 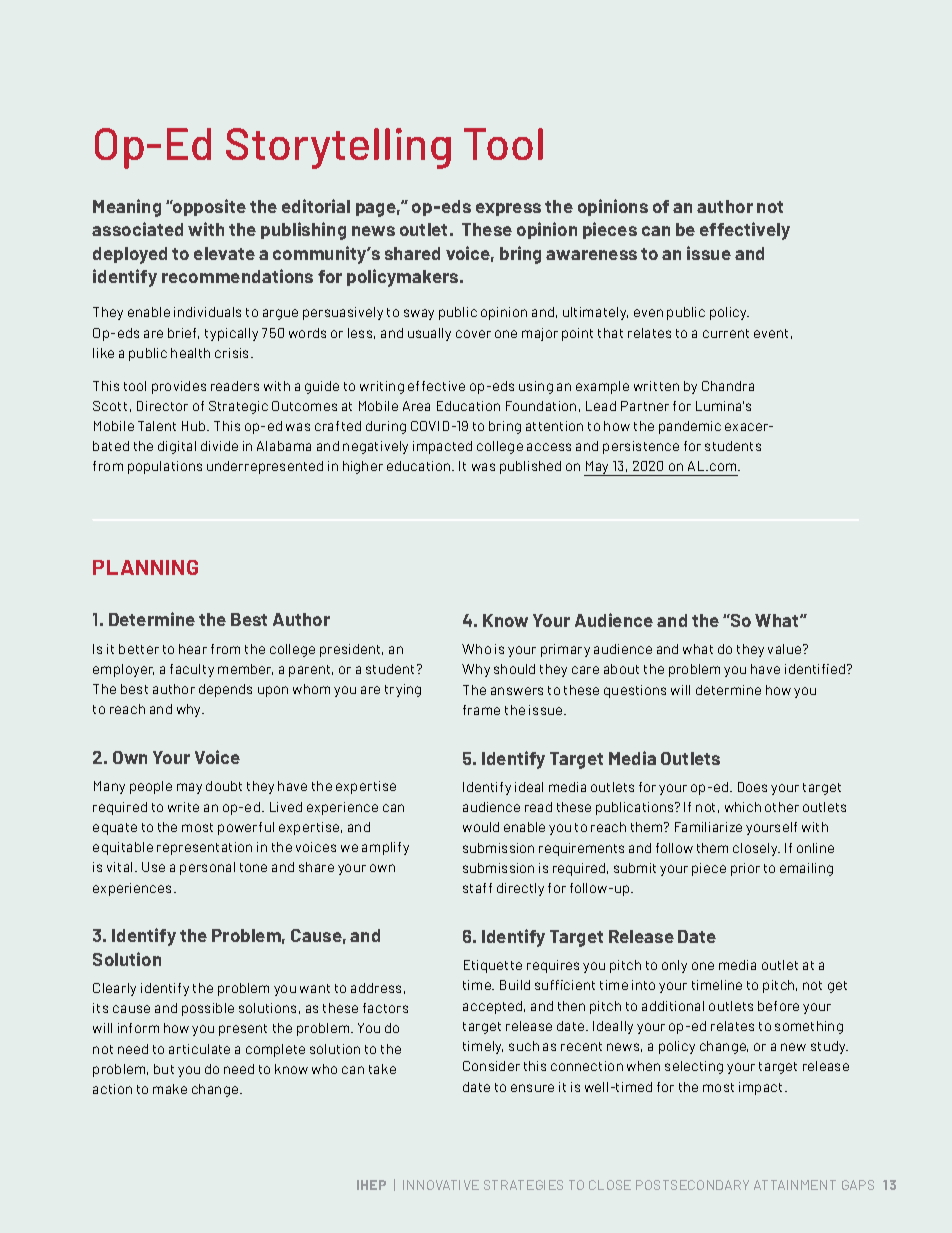 I want to click on Chandra, so click(x=728, y=386).
